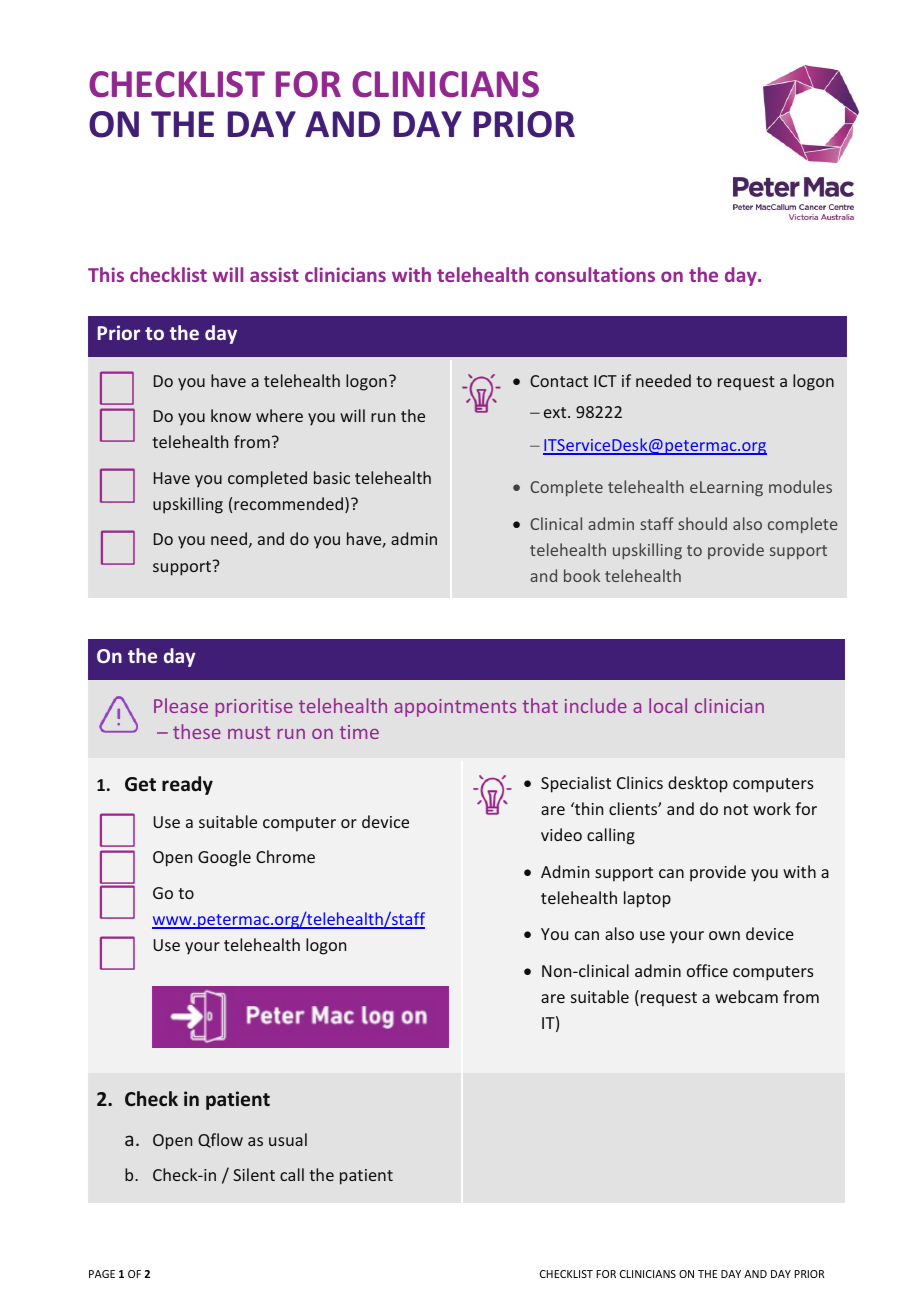  Describe the element at coordinates (595, 274) in the screenshot. I see `consultations` at that location.
